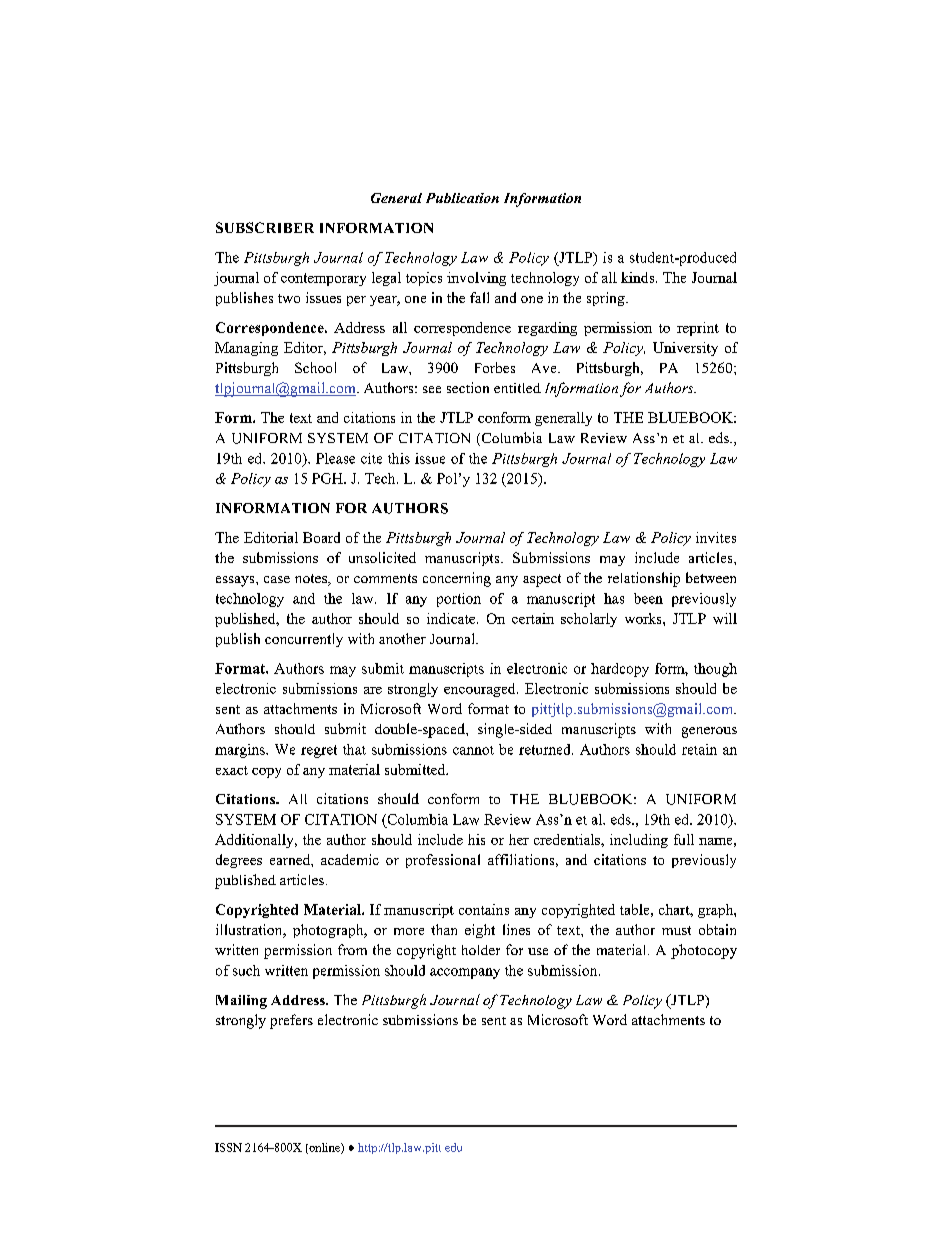  What do you see at coordinates (716, 537) in the page?
I see `invites` at bounding box center [716, 537].
